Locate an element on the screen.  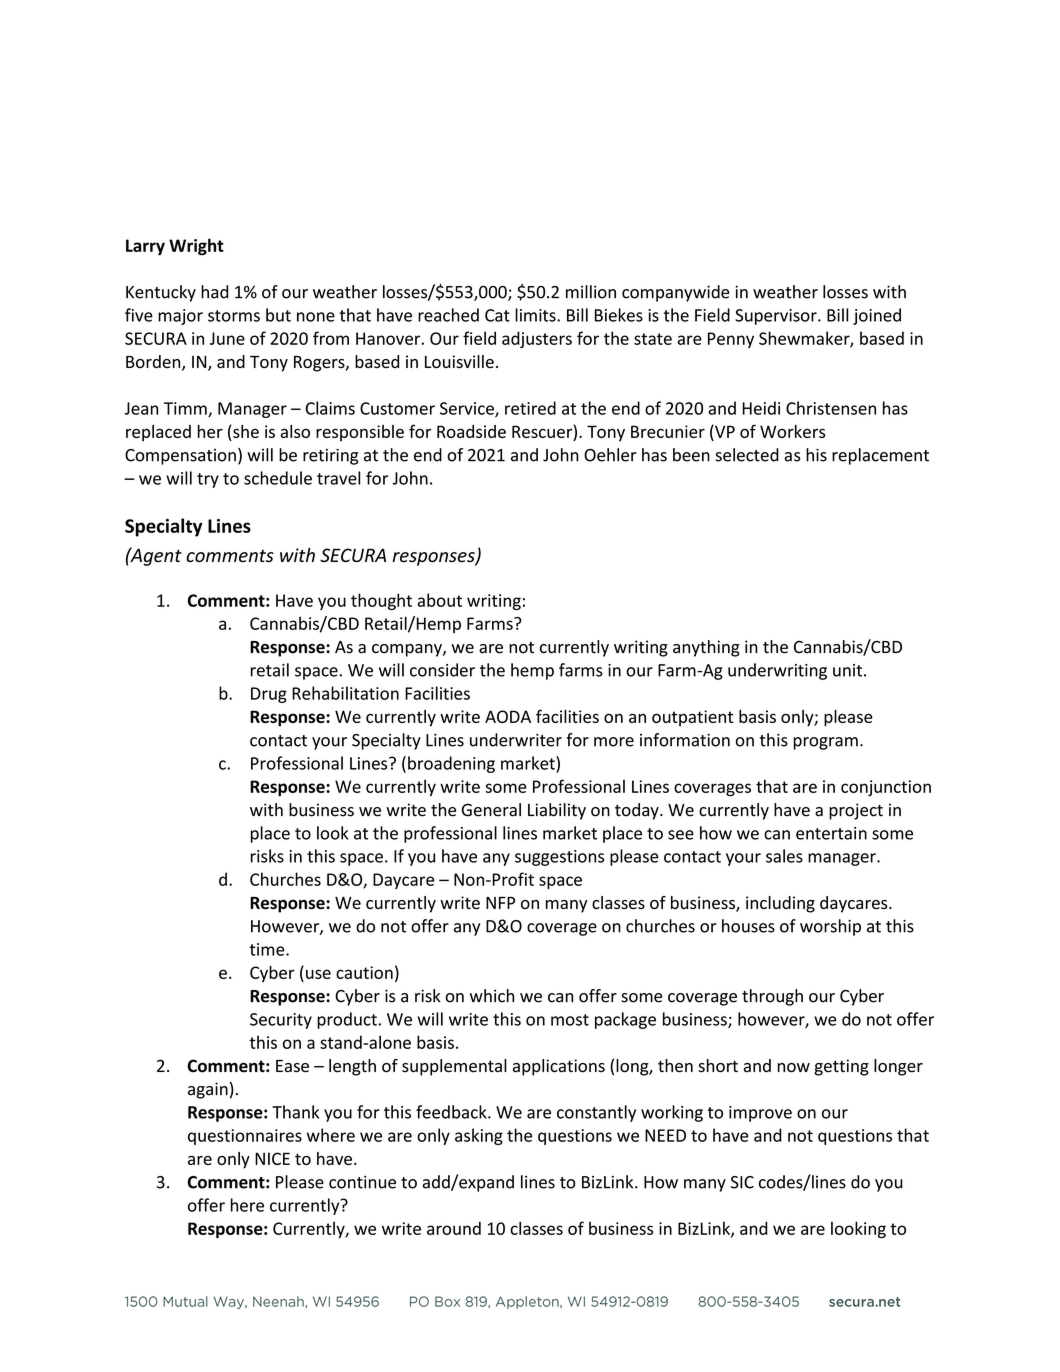
limits is located at coordinates (536, 315).
